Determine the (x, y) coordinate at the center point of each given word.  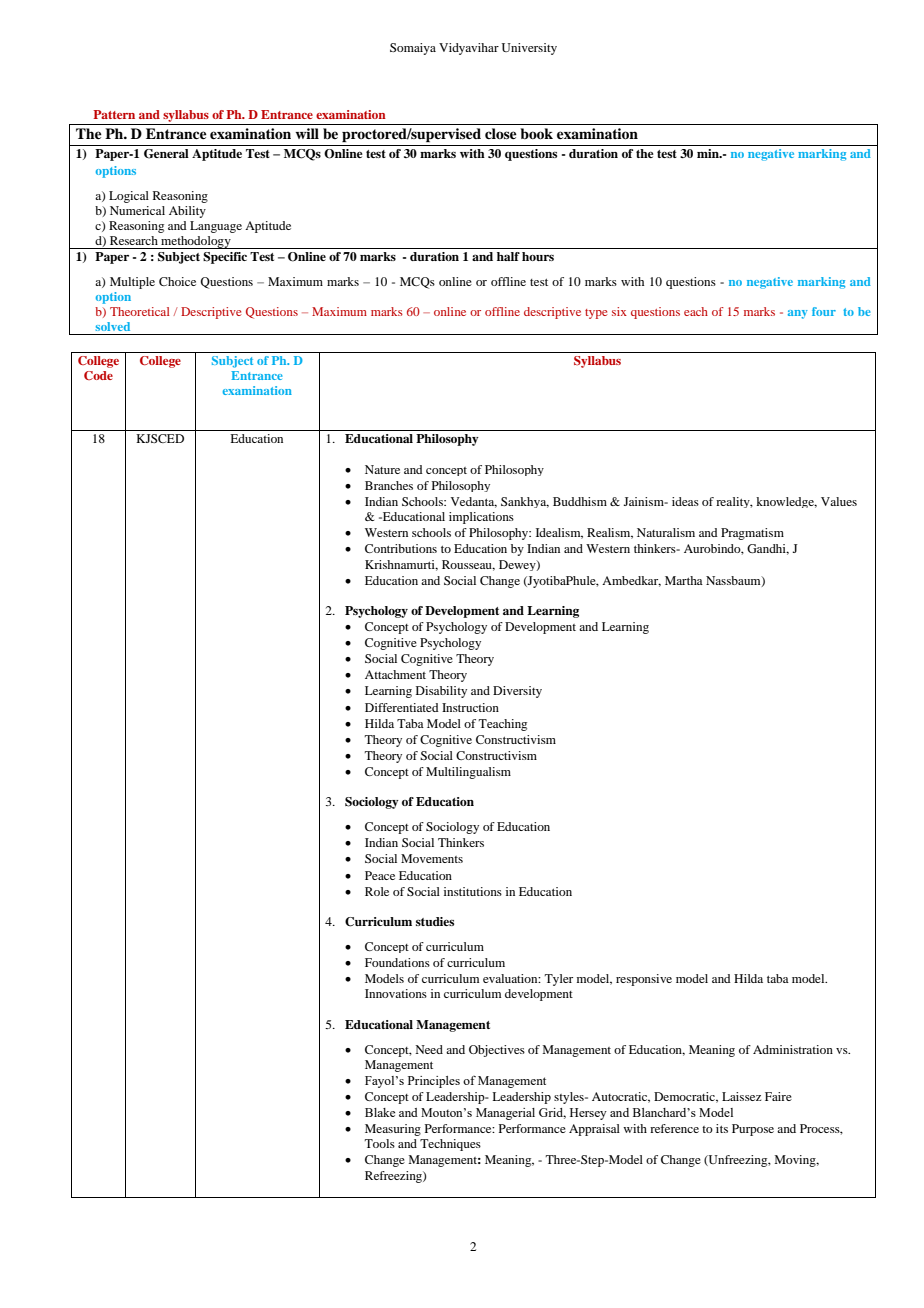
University (529, 49)
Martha (684, 580)
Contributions (401, 548)
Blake (380, 1112)
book (536, 134)
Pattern (114, 114)
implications (481, 518)
